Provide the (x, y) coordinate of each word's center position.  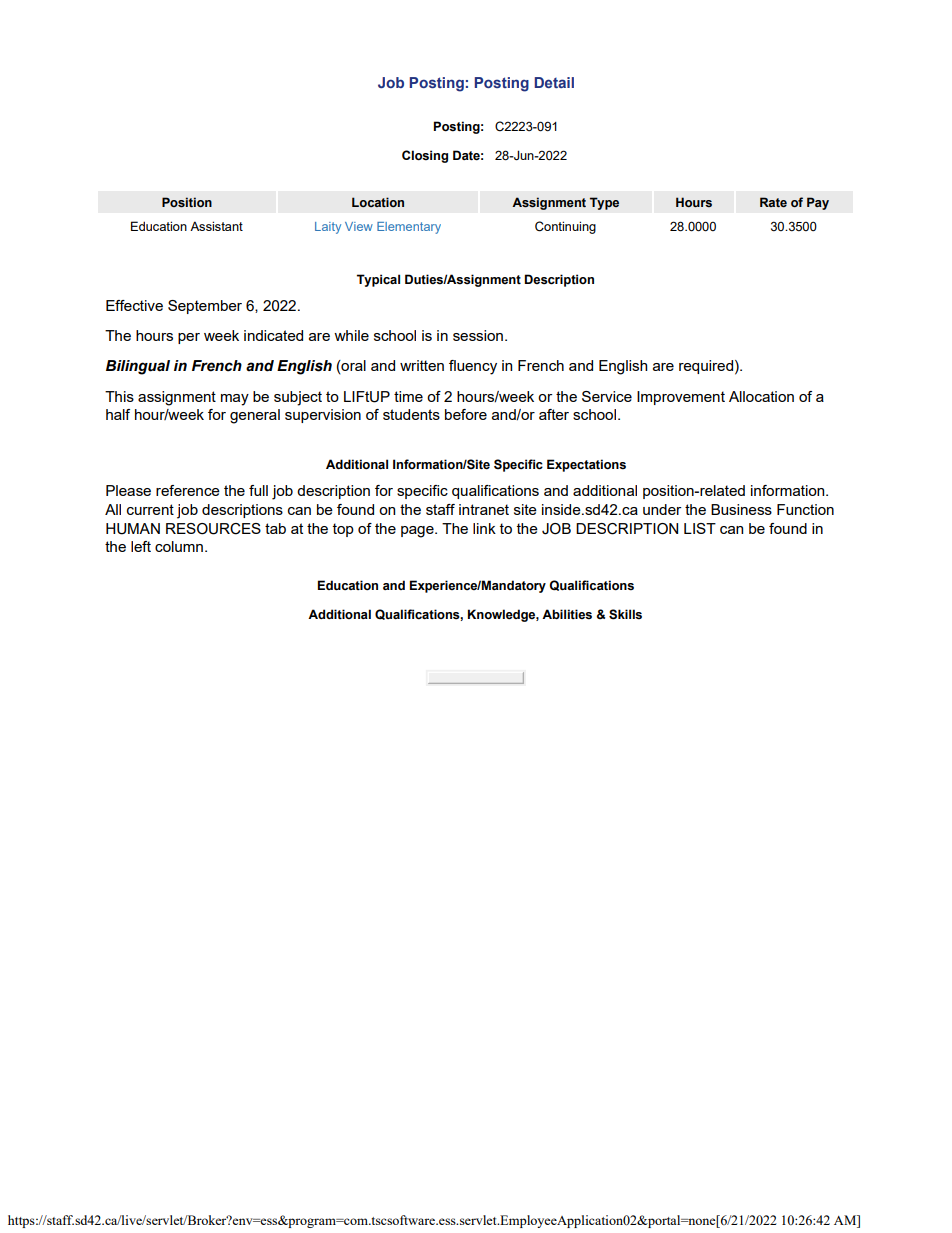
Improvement (681, 398)
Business (741, 509)
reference (188, 490)
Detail (554, 82)
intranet (484, 509)
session (479, 335)
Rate (773, 202)
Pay (818, 203)
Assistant (216, 226)
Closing (425, 156)
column (179, 546)
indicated (273, 335)
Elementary (409, 228)
